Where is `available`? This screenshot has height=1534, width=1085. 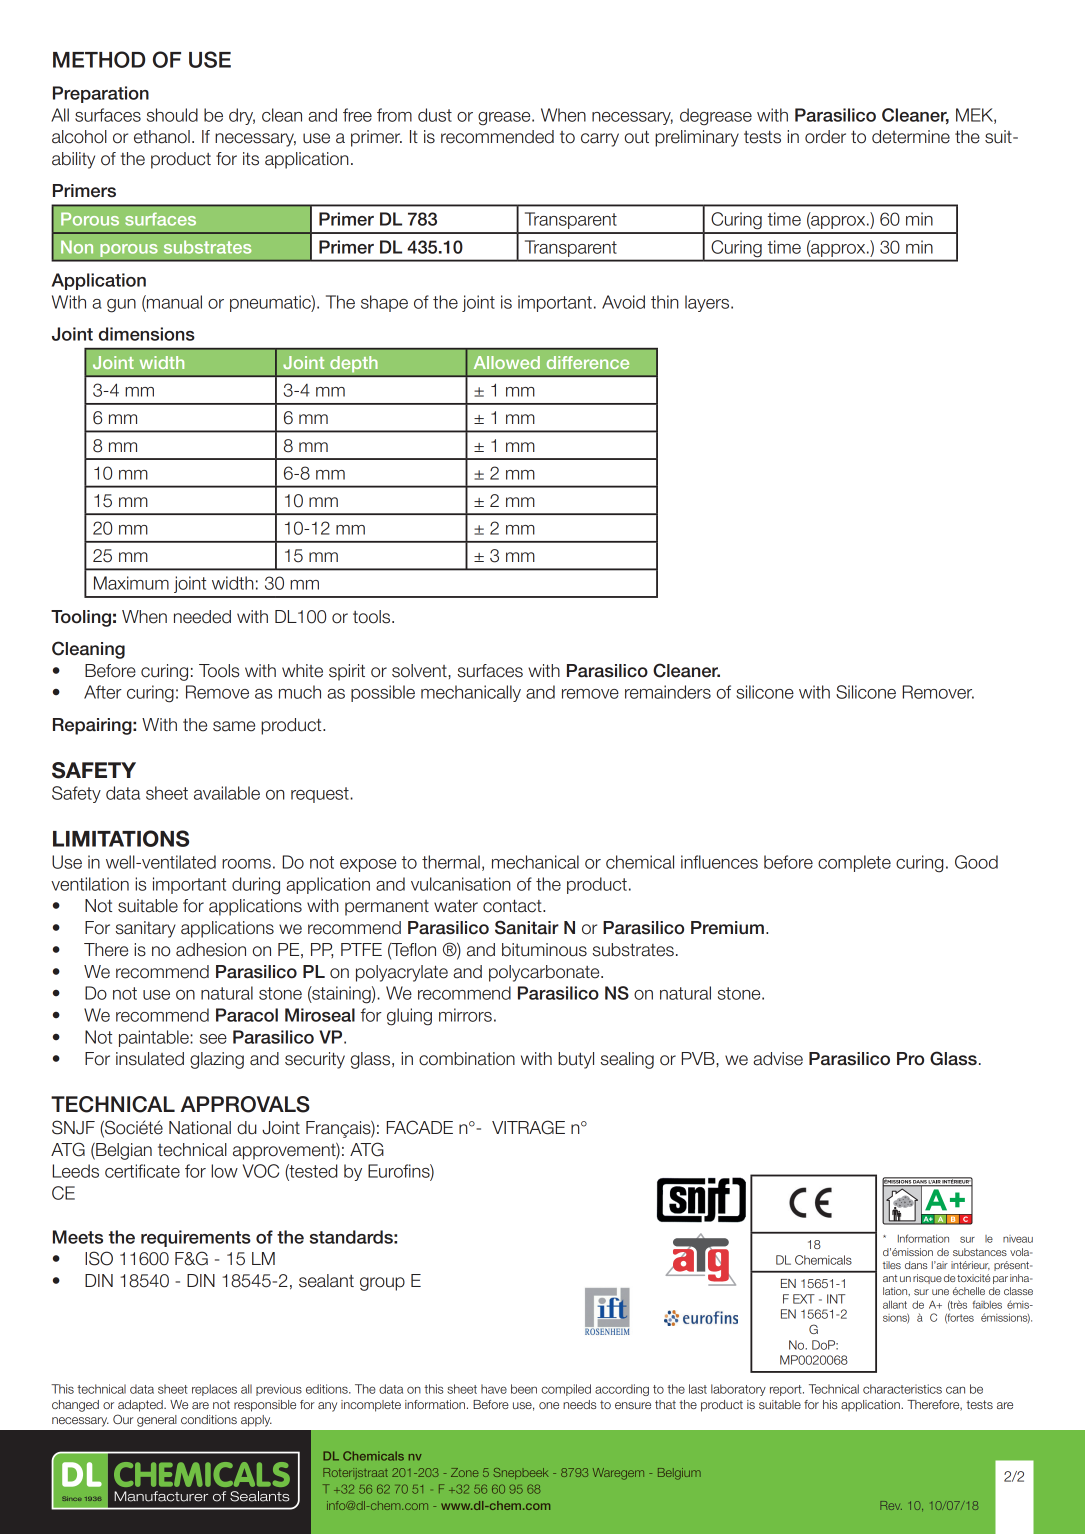 available is located at coordinates (227, 793).
